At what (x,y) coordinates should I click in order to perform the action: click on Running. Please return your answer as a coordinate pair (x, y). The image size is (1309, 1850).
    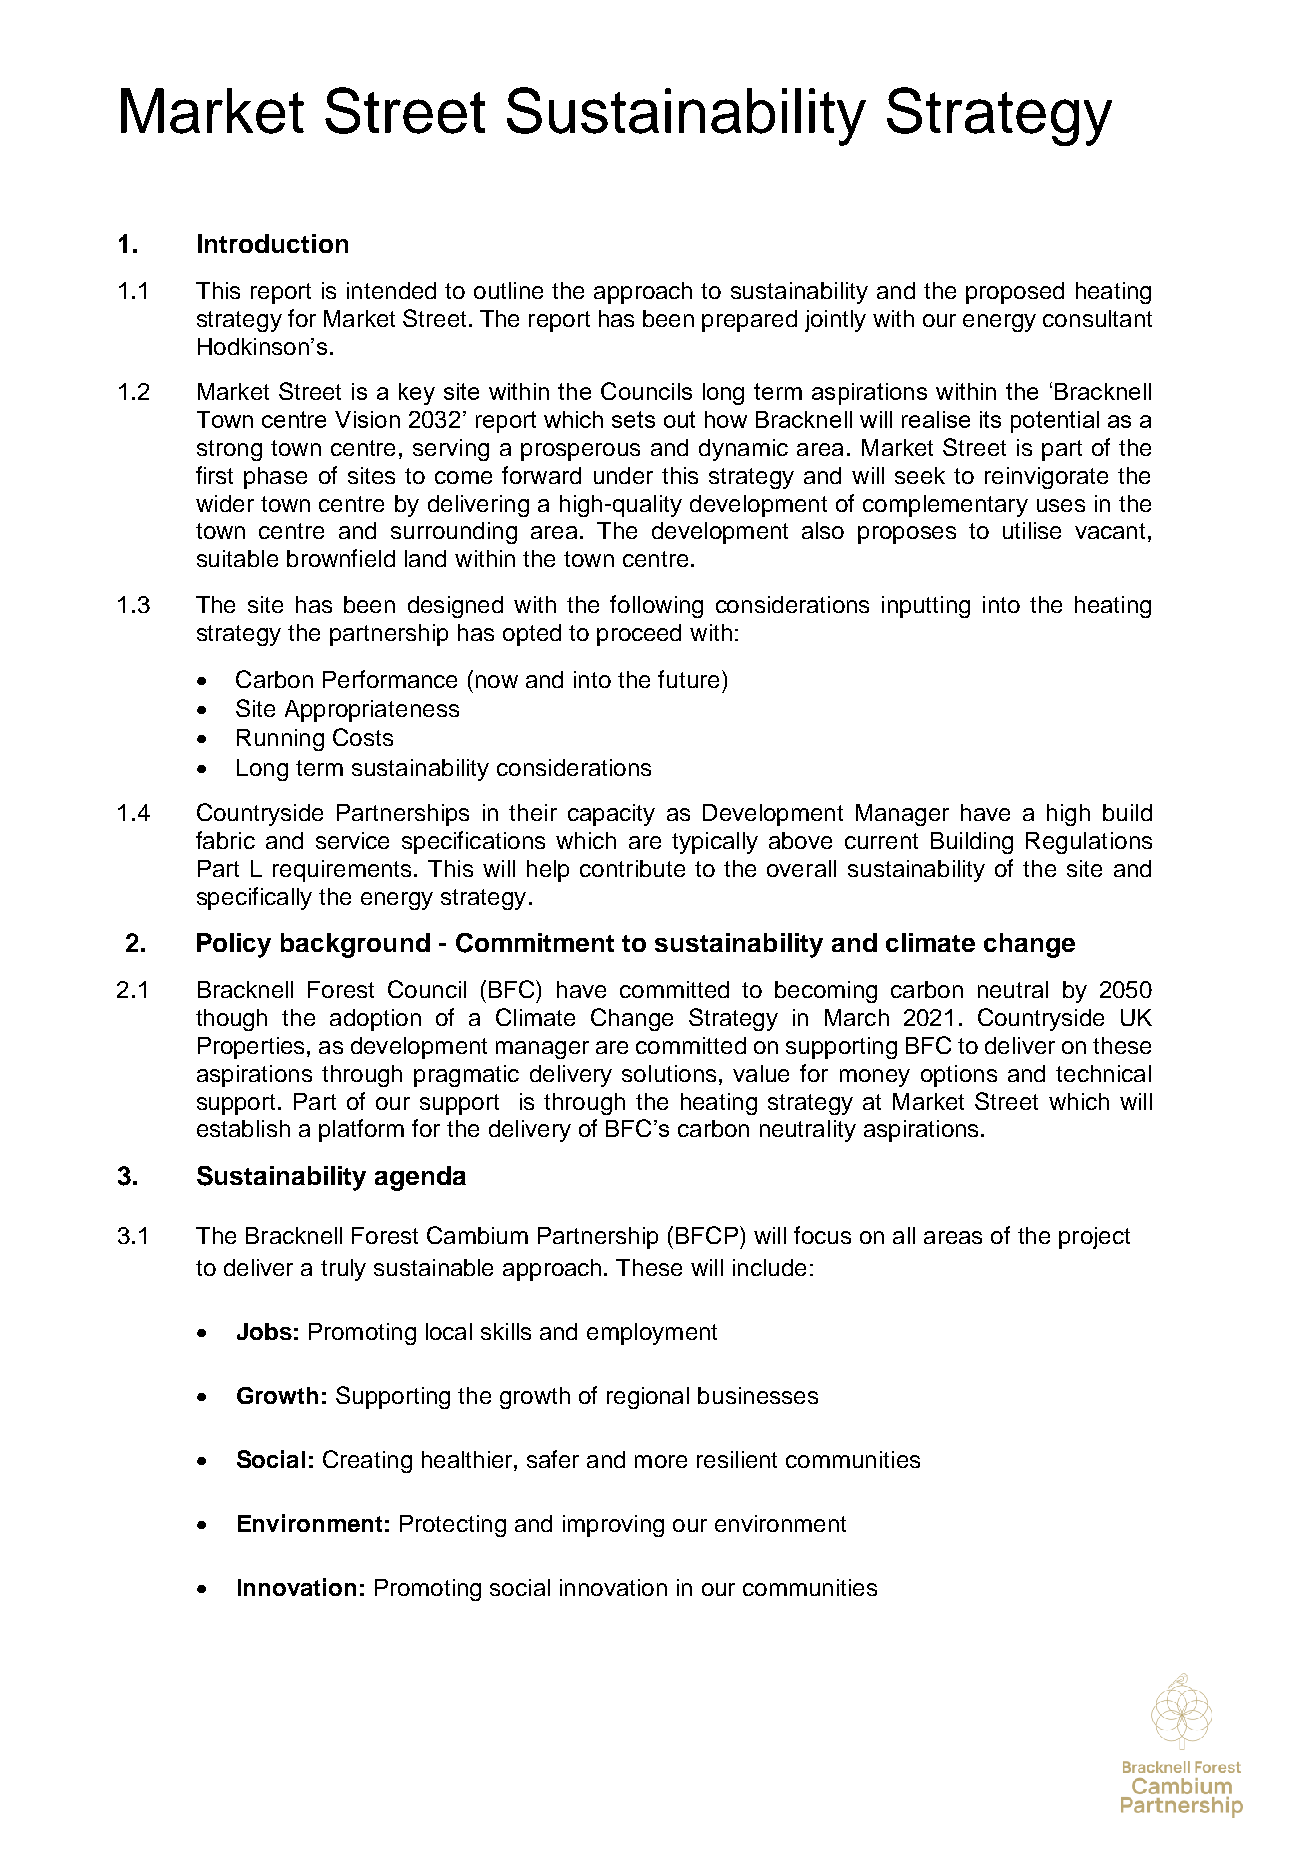
    Looking at the image, I should click on (280, 740).
